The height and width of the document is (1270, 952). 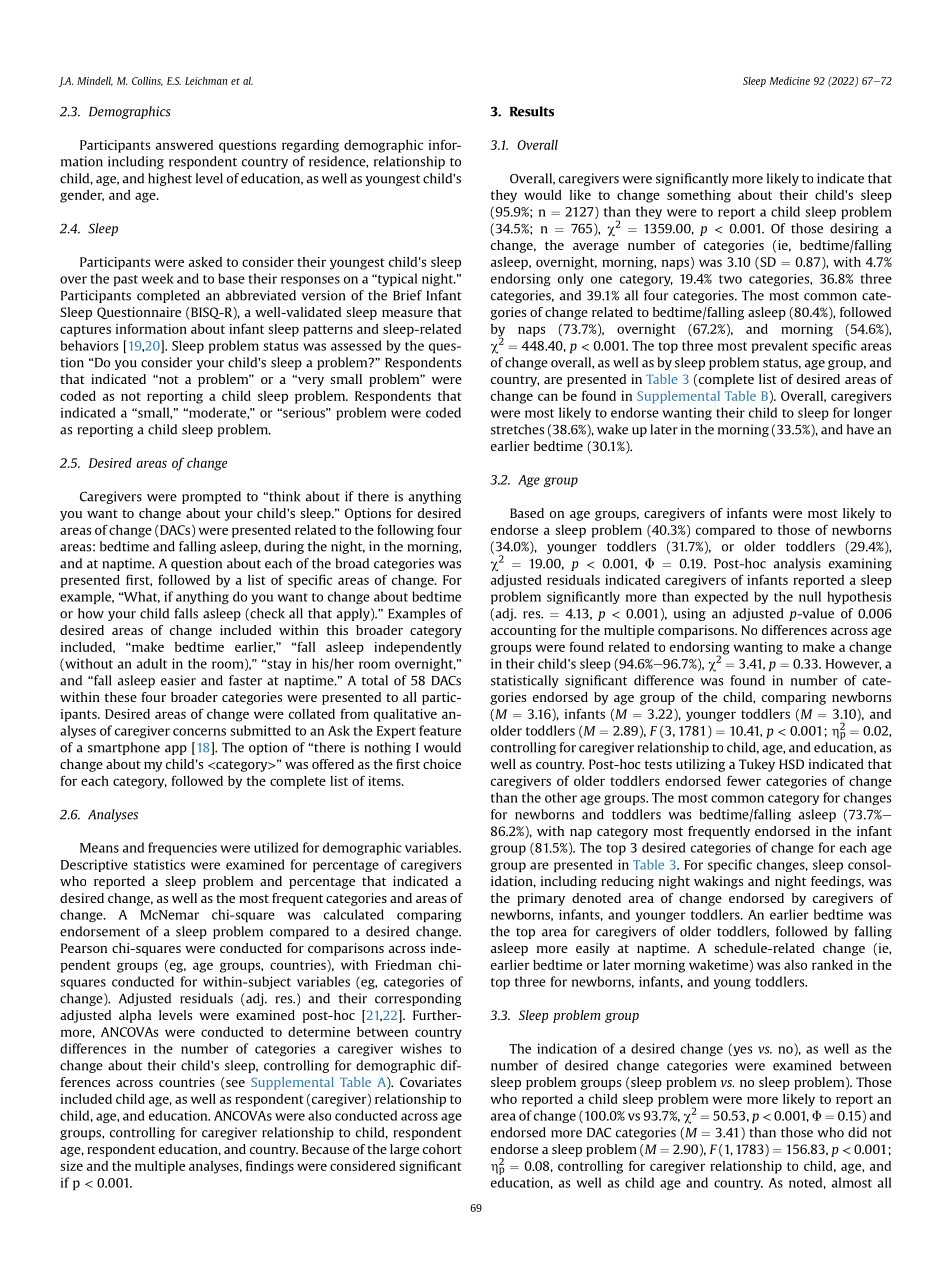 What do you see at coordinates (234, 1085) in the document?
I see `see` at bounding box center [234, 1085].
